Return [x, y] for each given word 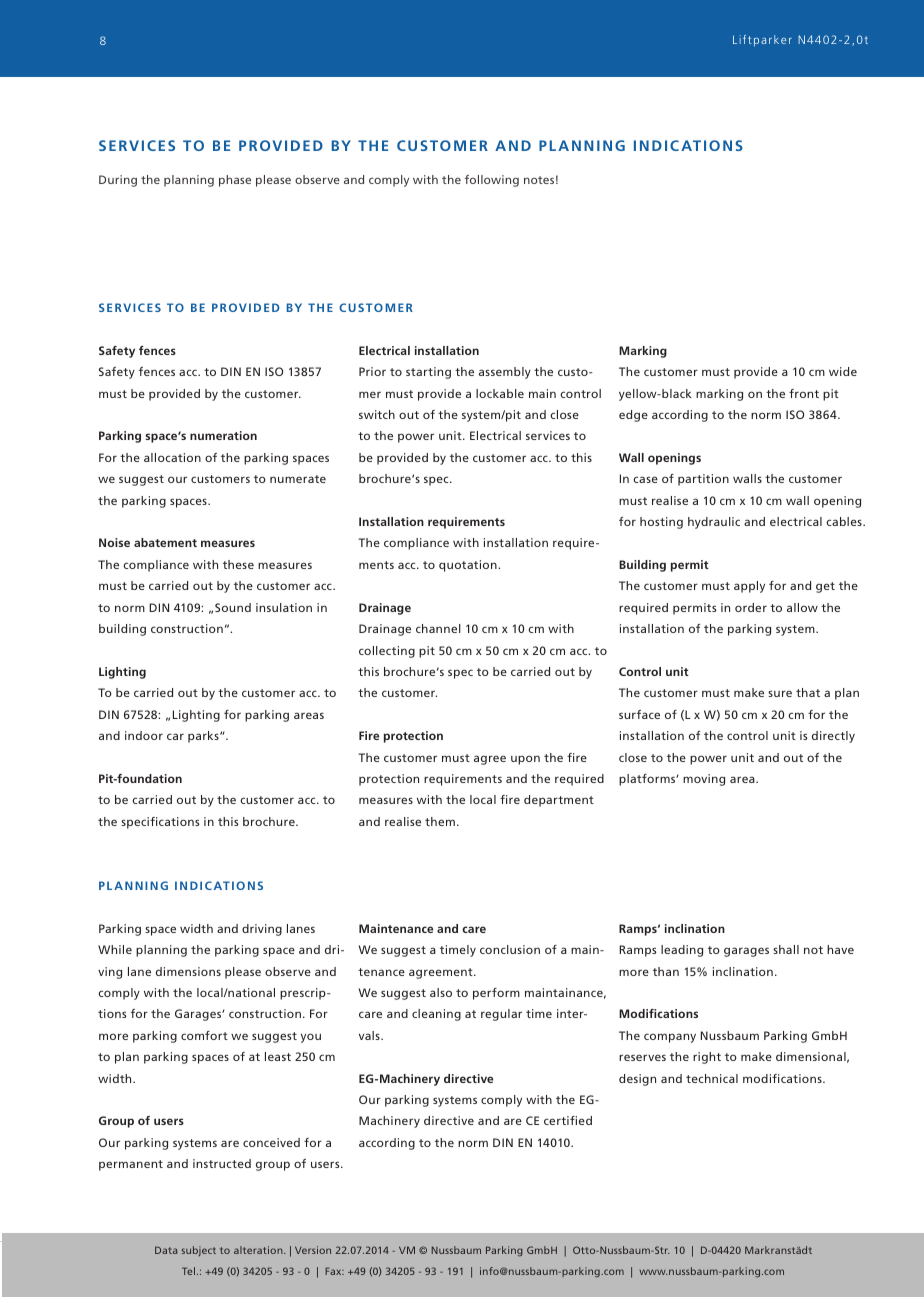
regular [501, 1015]
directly [833, 737]
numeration [223, 435]
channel [438, 628]
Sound [233, 607]
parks [204, 737]
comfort [204, 1035]
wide [843, 371]
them [440, 821]
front [804, 393]
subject [199, 1251]
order [751, 607]
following [492, 181]
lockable [500, 393]
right [707, 1058]
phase [235, 181]
